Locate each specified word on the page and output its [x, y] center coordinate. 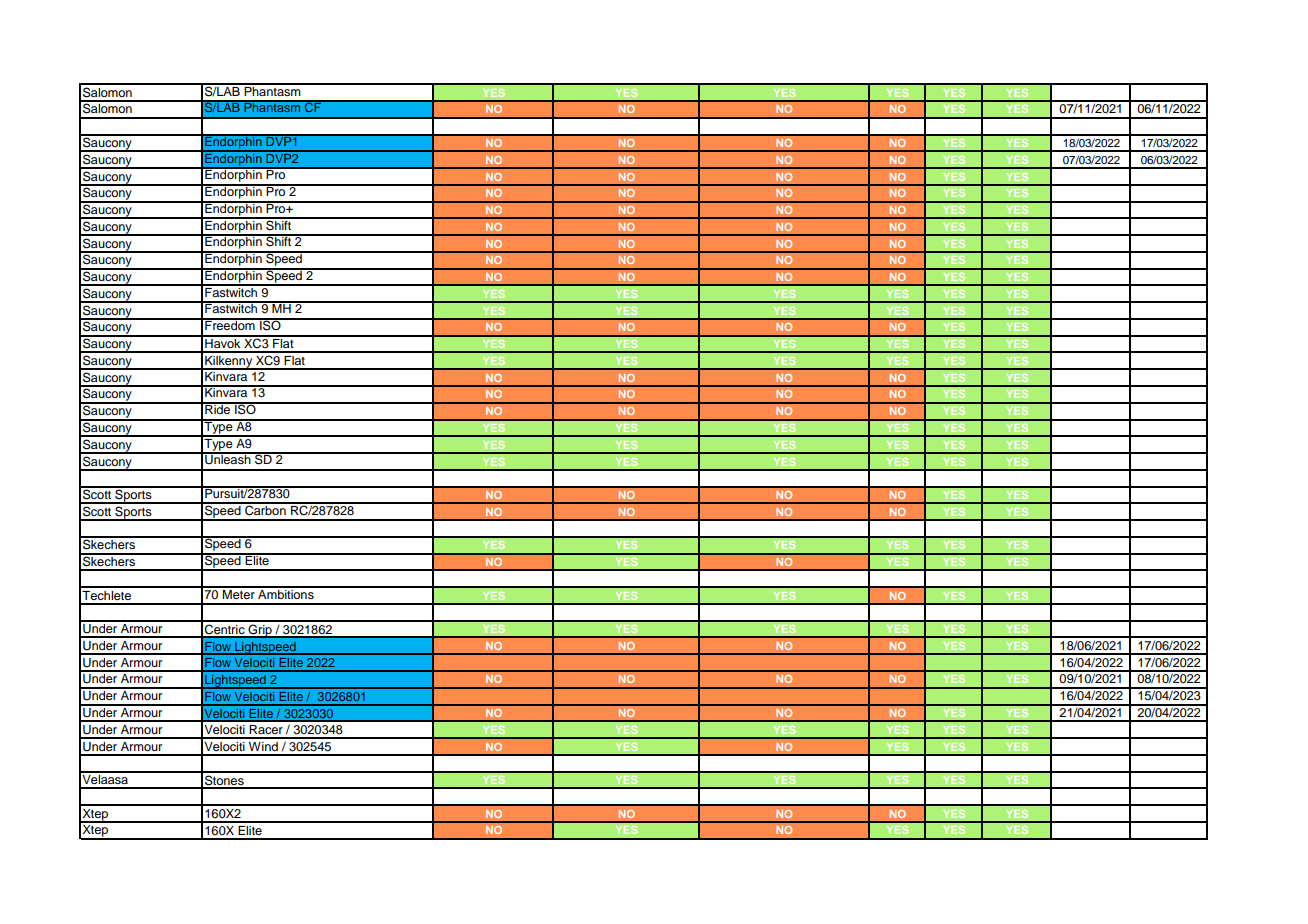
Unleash [228, 459]
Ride [218, 408]
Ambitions [286, 593]
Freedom [230, 324]
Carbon [265, 509]
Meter [239, 593]
